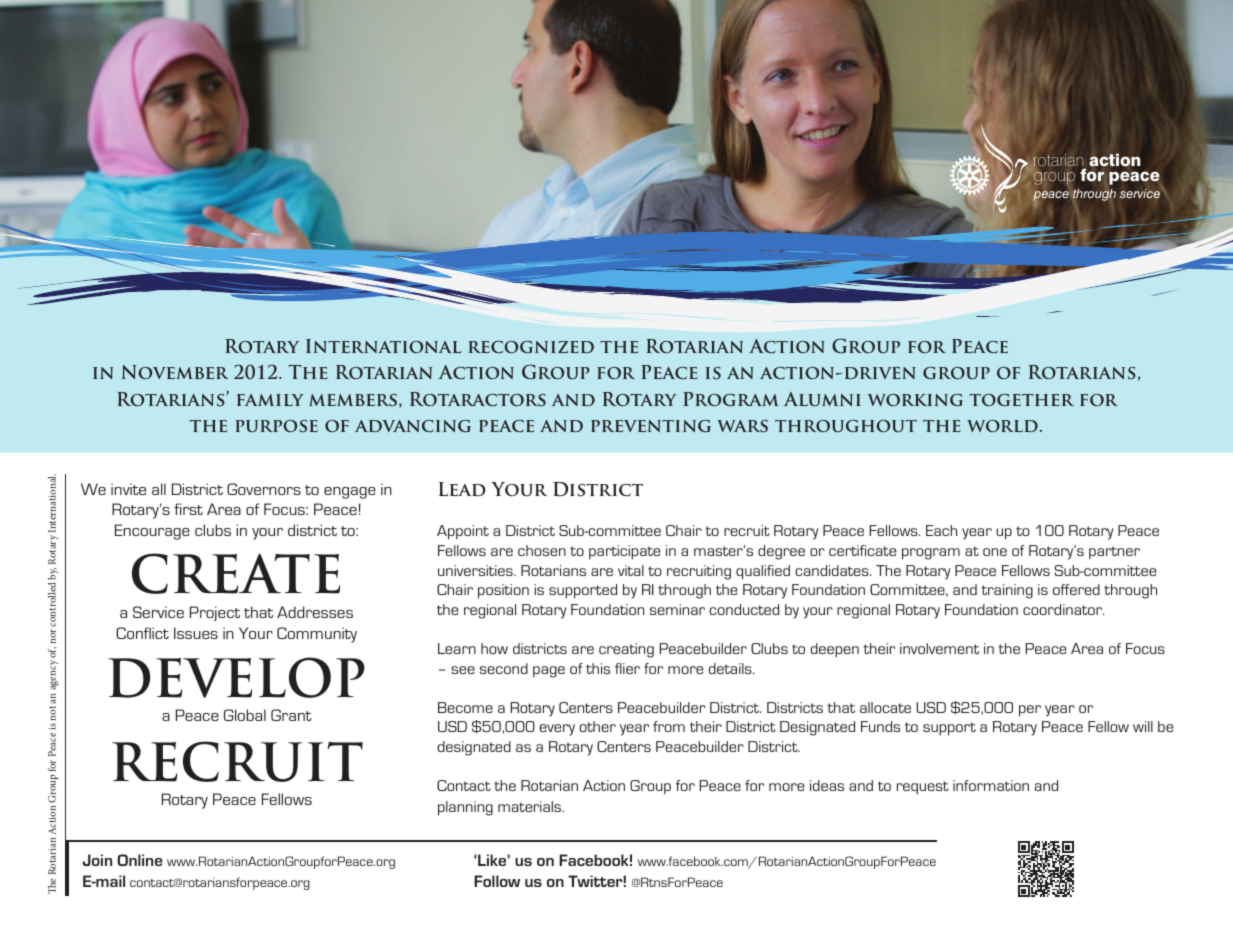  Describe the element at coordinates (531, 347) in the page. I see `recognized` at that location.
